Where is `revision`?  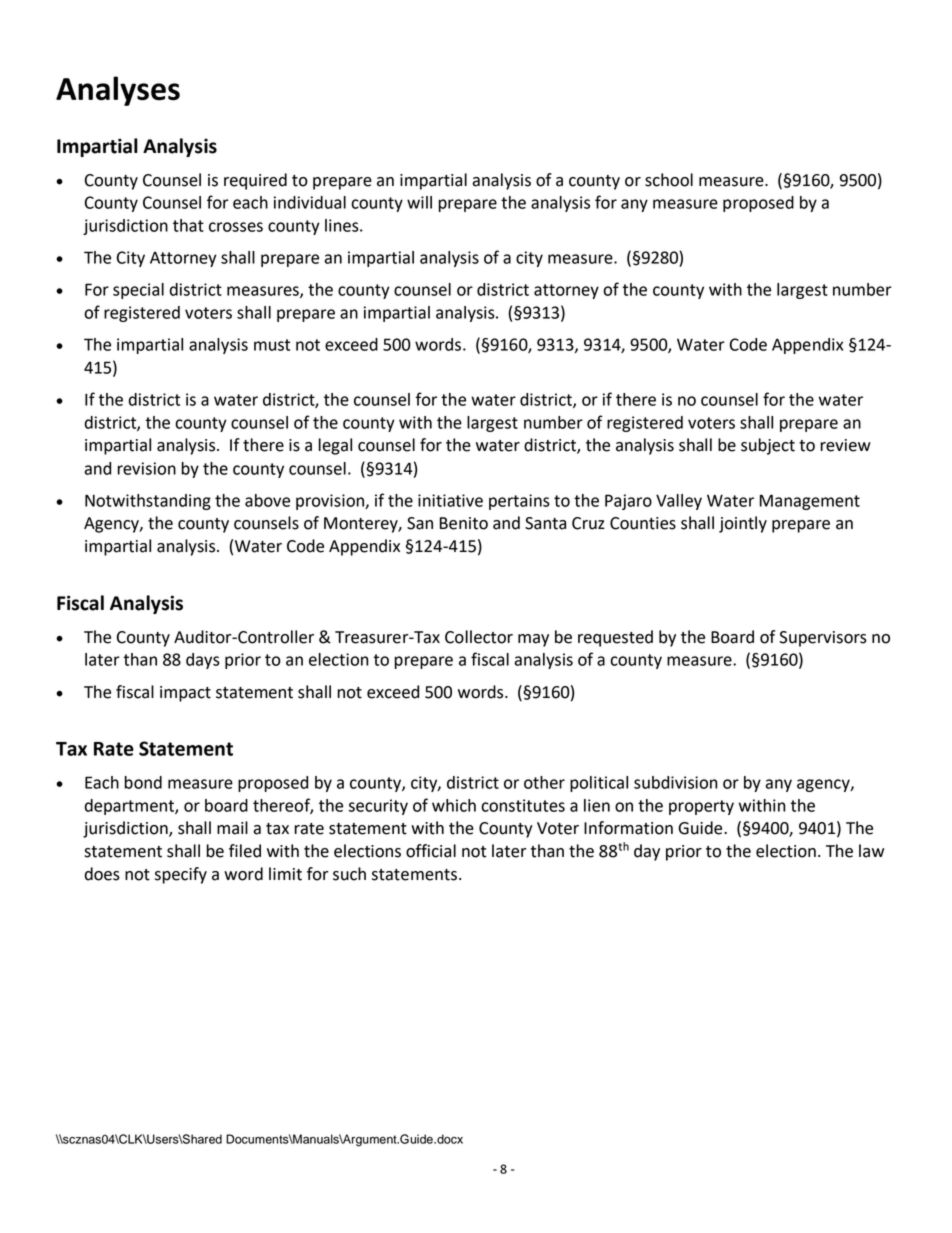
revision is located at coordinates (147, 468).
